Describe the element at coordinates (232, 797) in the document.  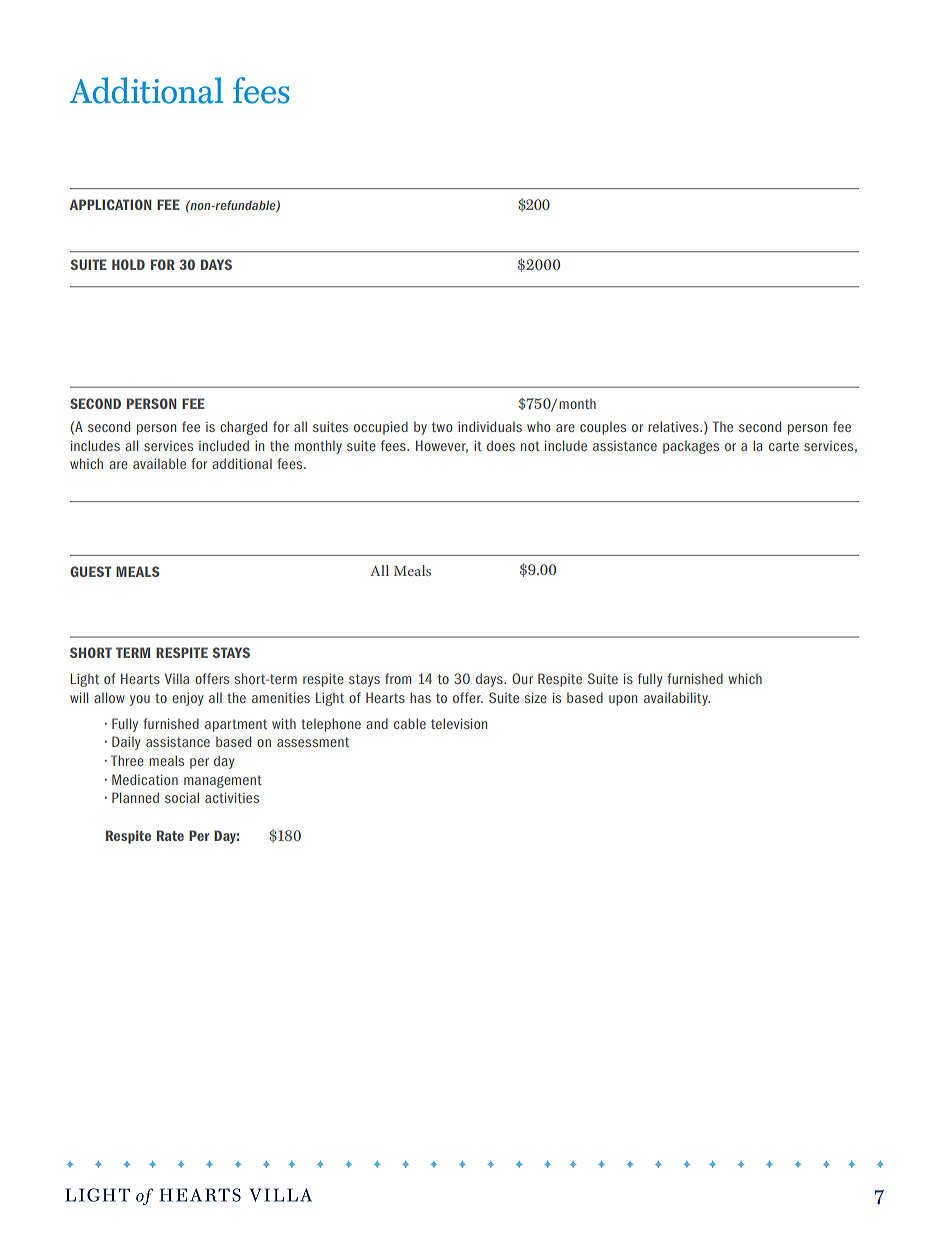
I see `activities` at that location.
